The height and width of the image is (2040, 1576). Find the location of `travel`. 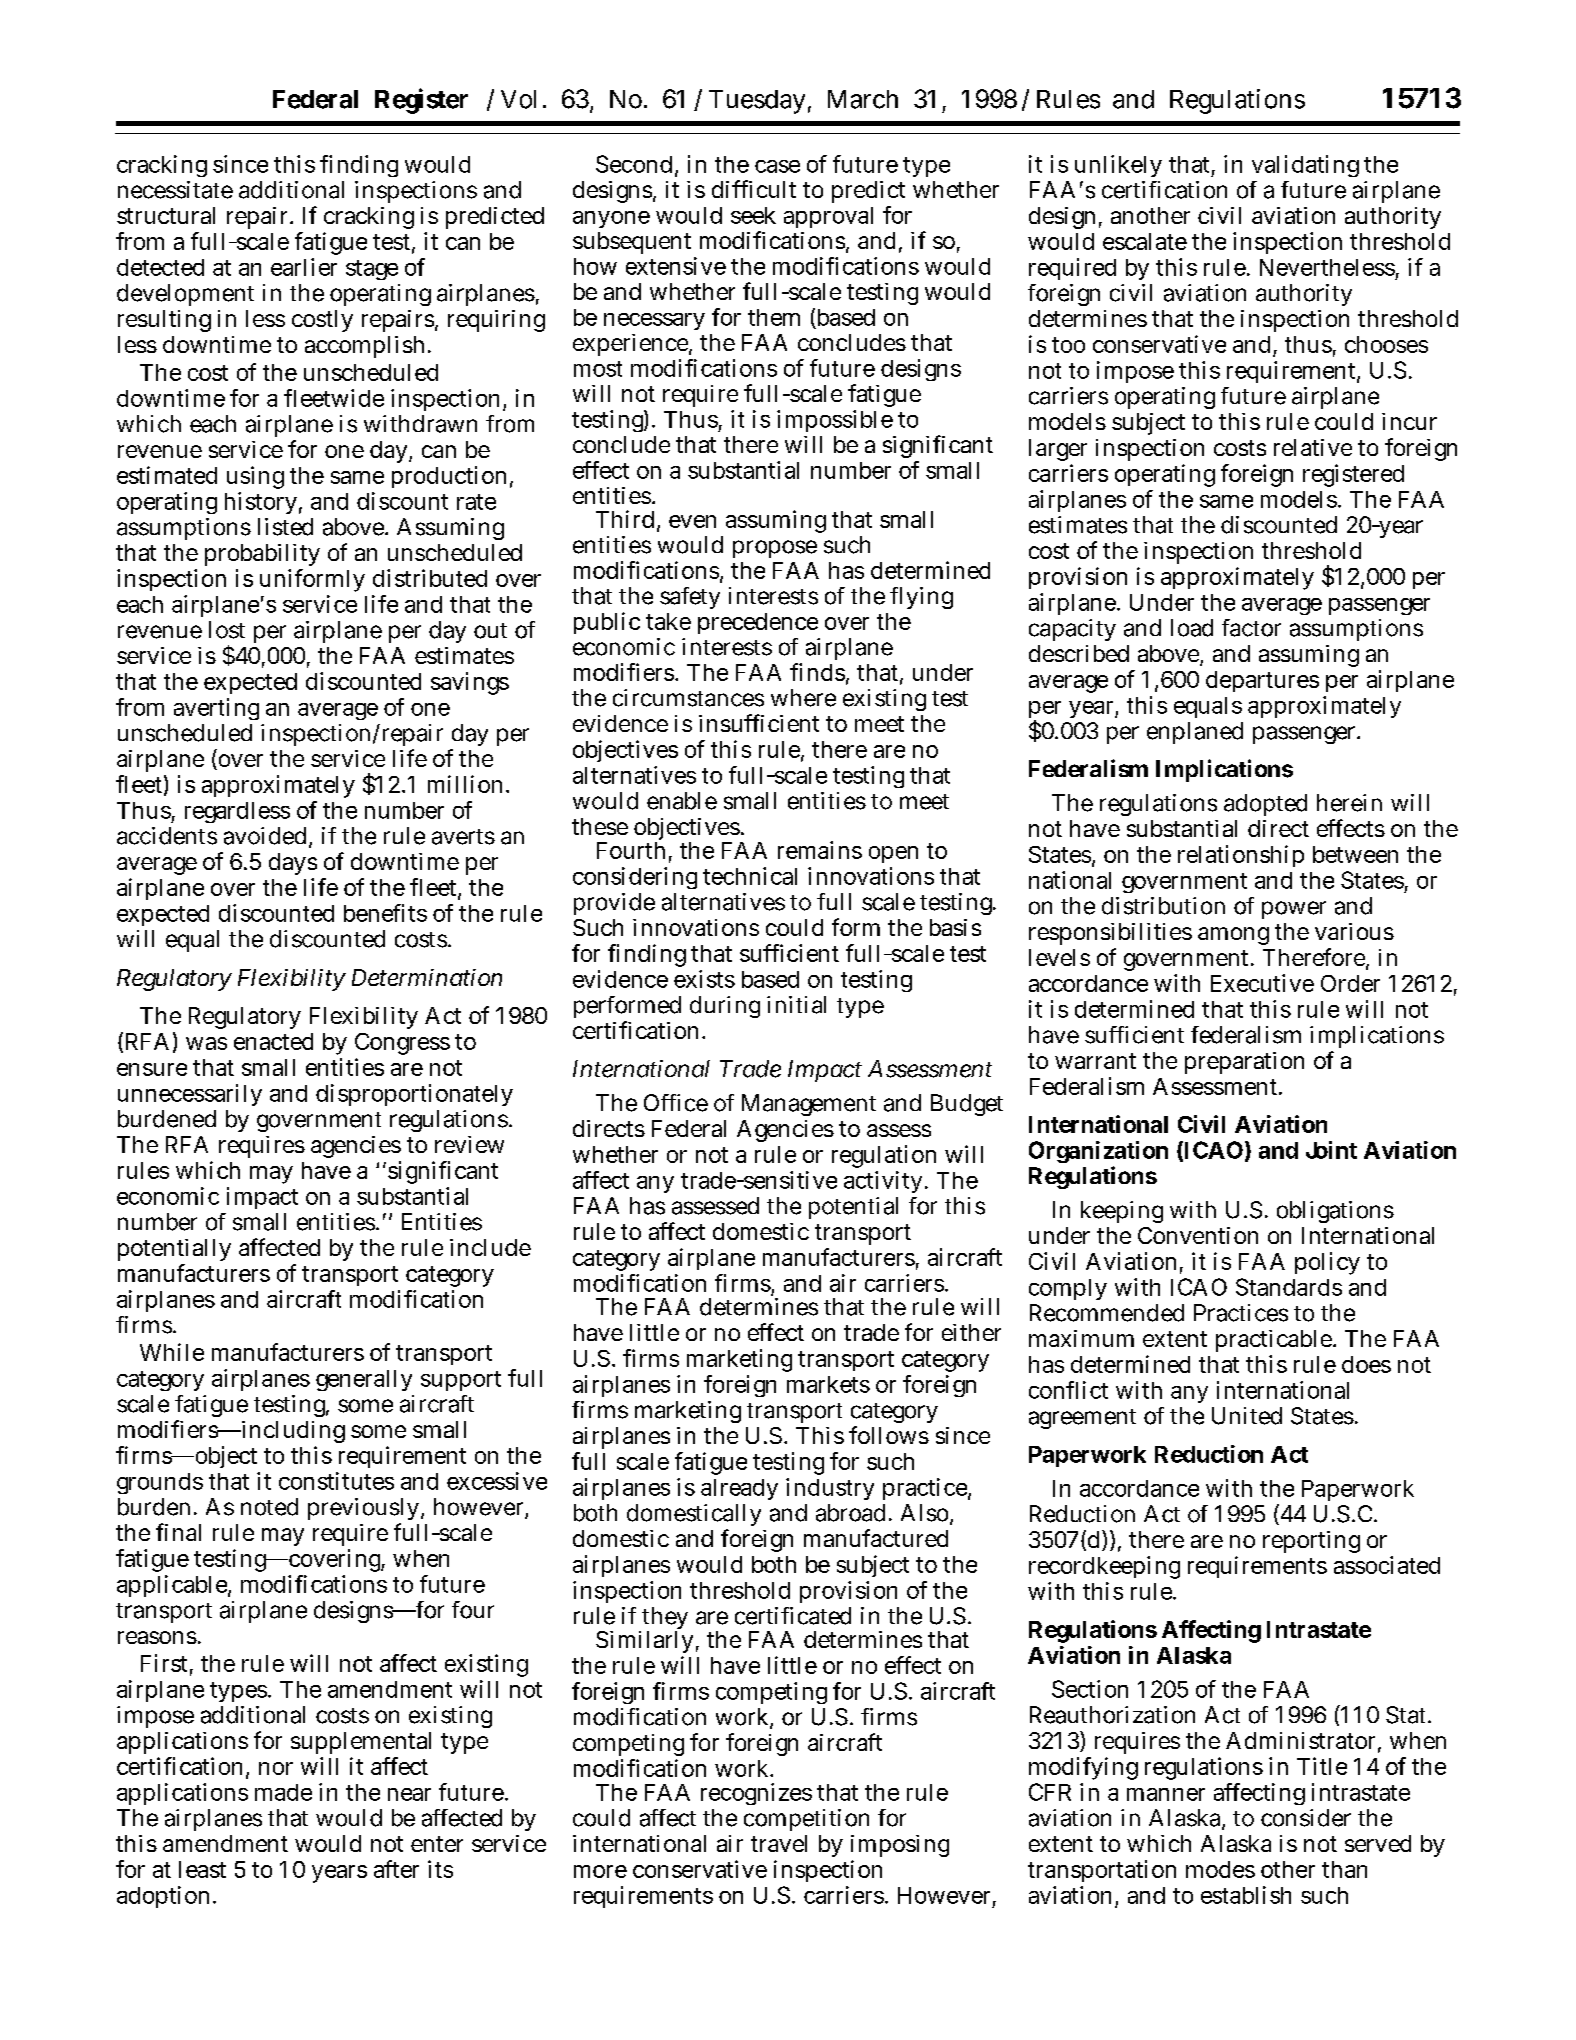

travel is located at coordinates (779, 1843).
